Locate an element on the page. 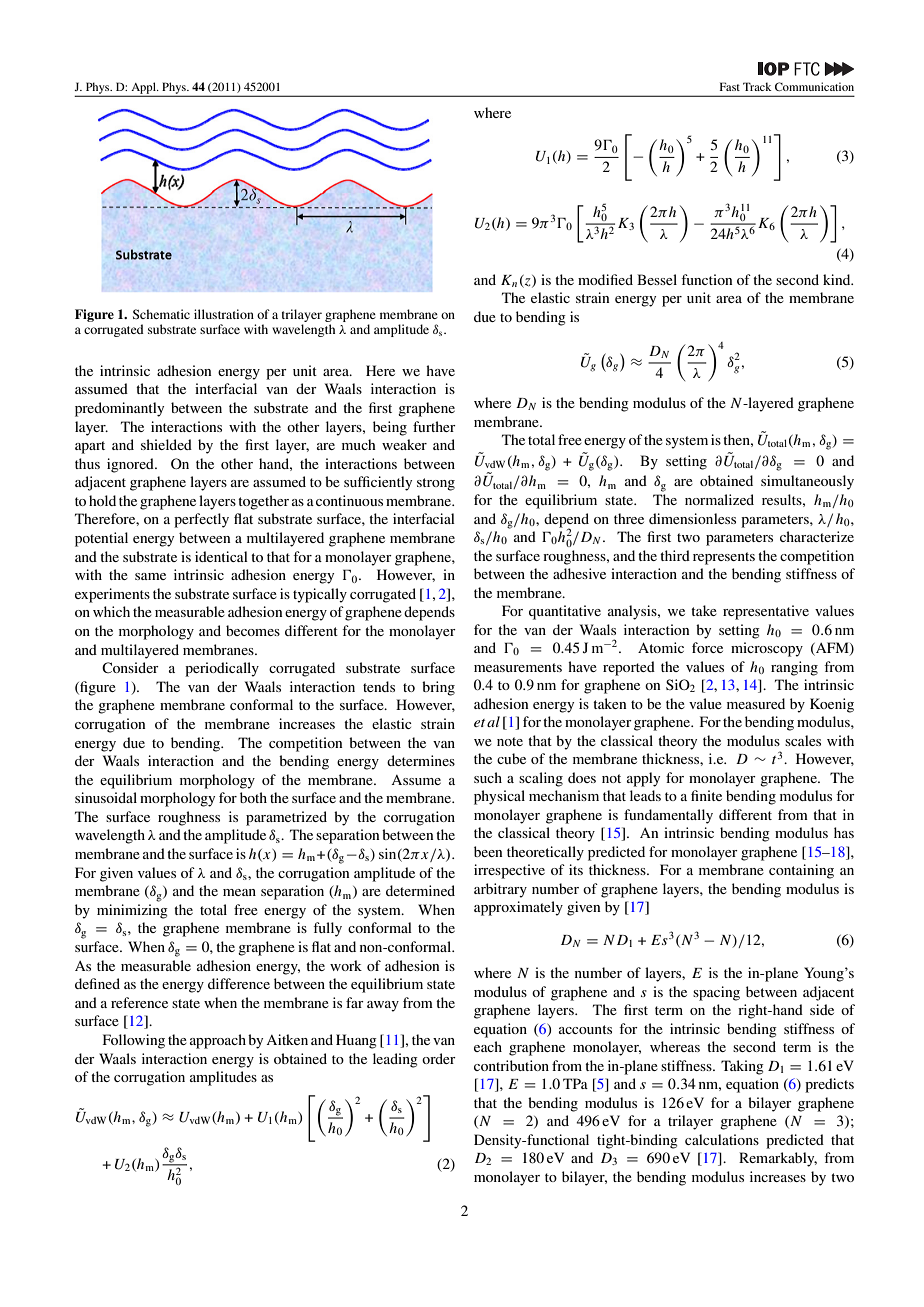  modified is located at coordinates (605, 279).
